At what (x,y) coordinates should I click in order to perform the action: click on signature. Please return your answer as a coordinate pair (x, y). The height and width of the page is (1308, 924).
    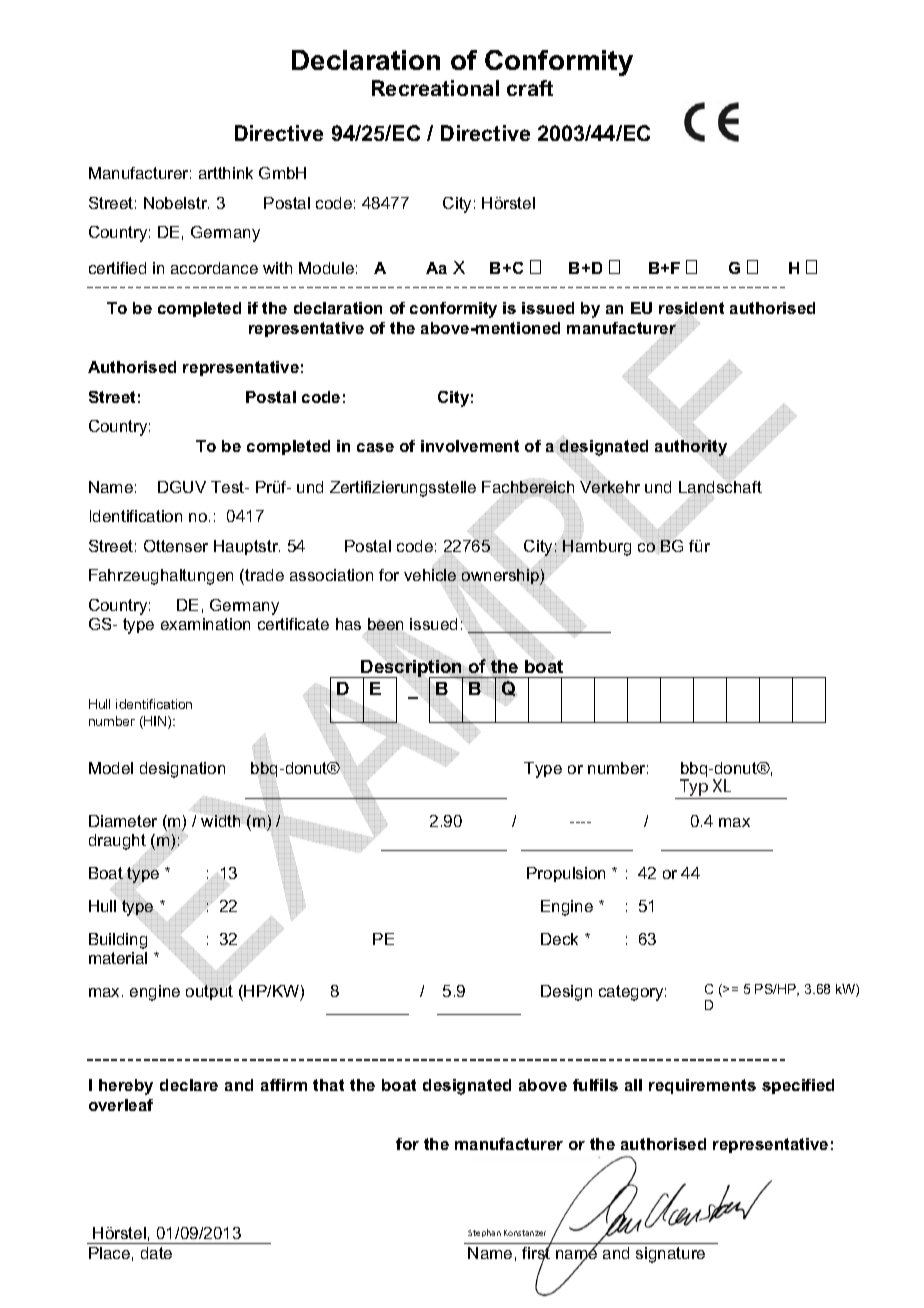
    Looking at the image, I should click on (670, 1255).
